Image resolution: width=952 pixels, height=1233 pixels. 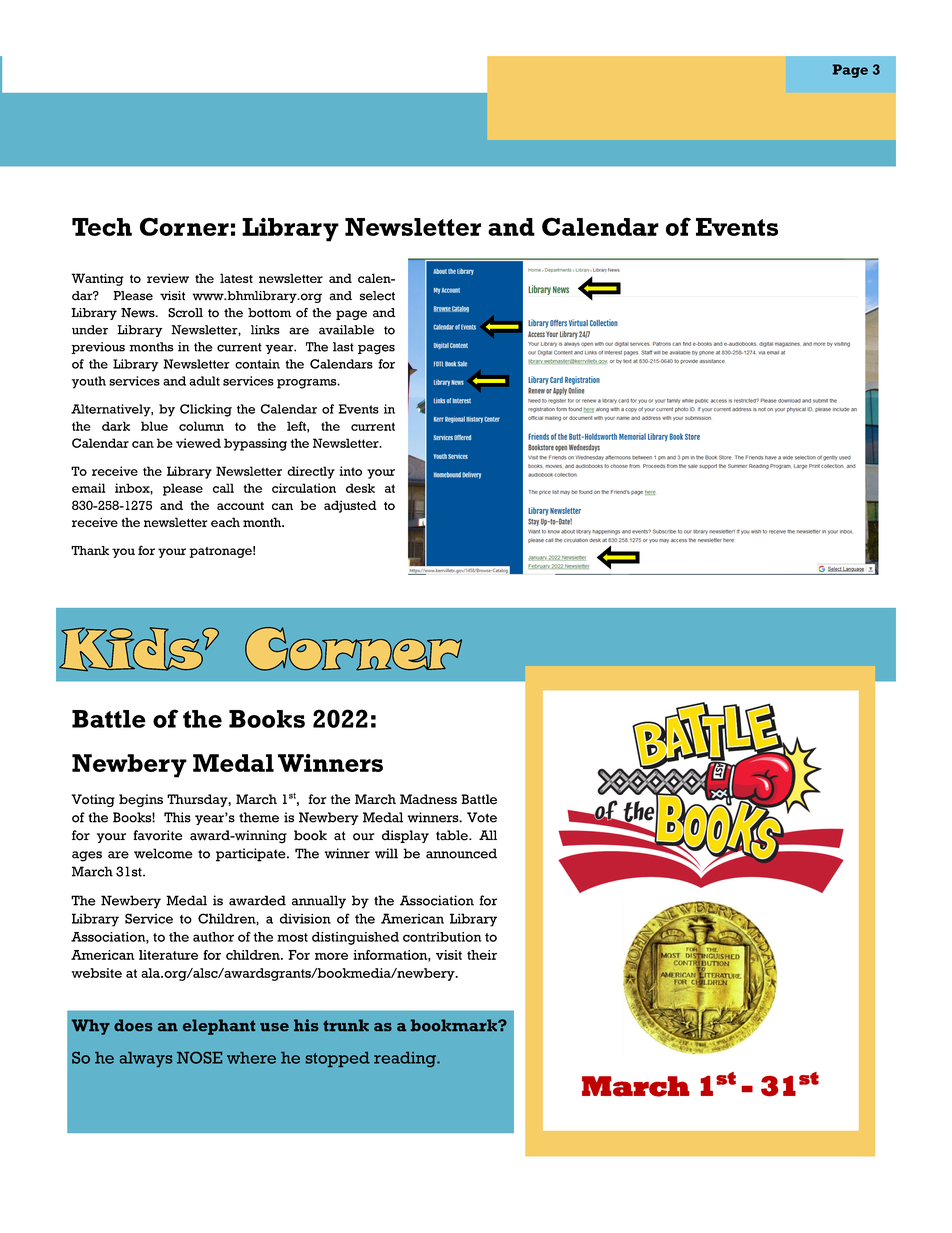 I want to click on select, so click(x=377, y=296).
